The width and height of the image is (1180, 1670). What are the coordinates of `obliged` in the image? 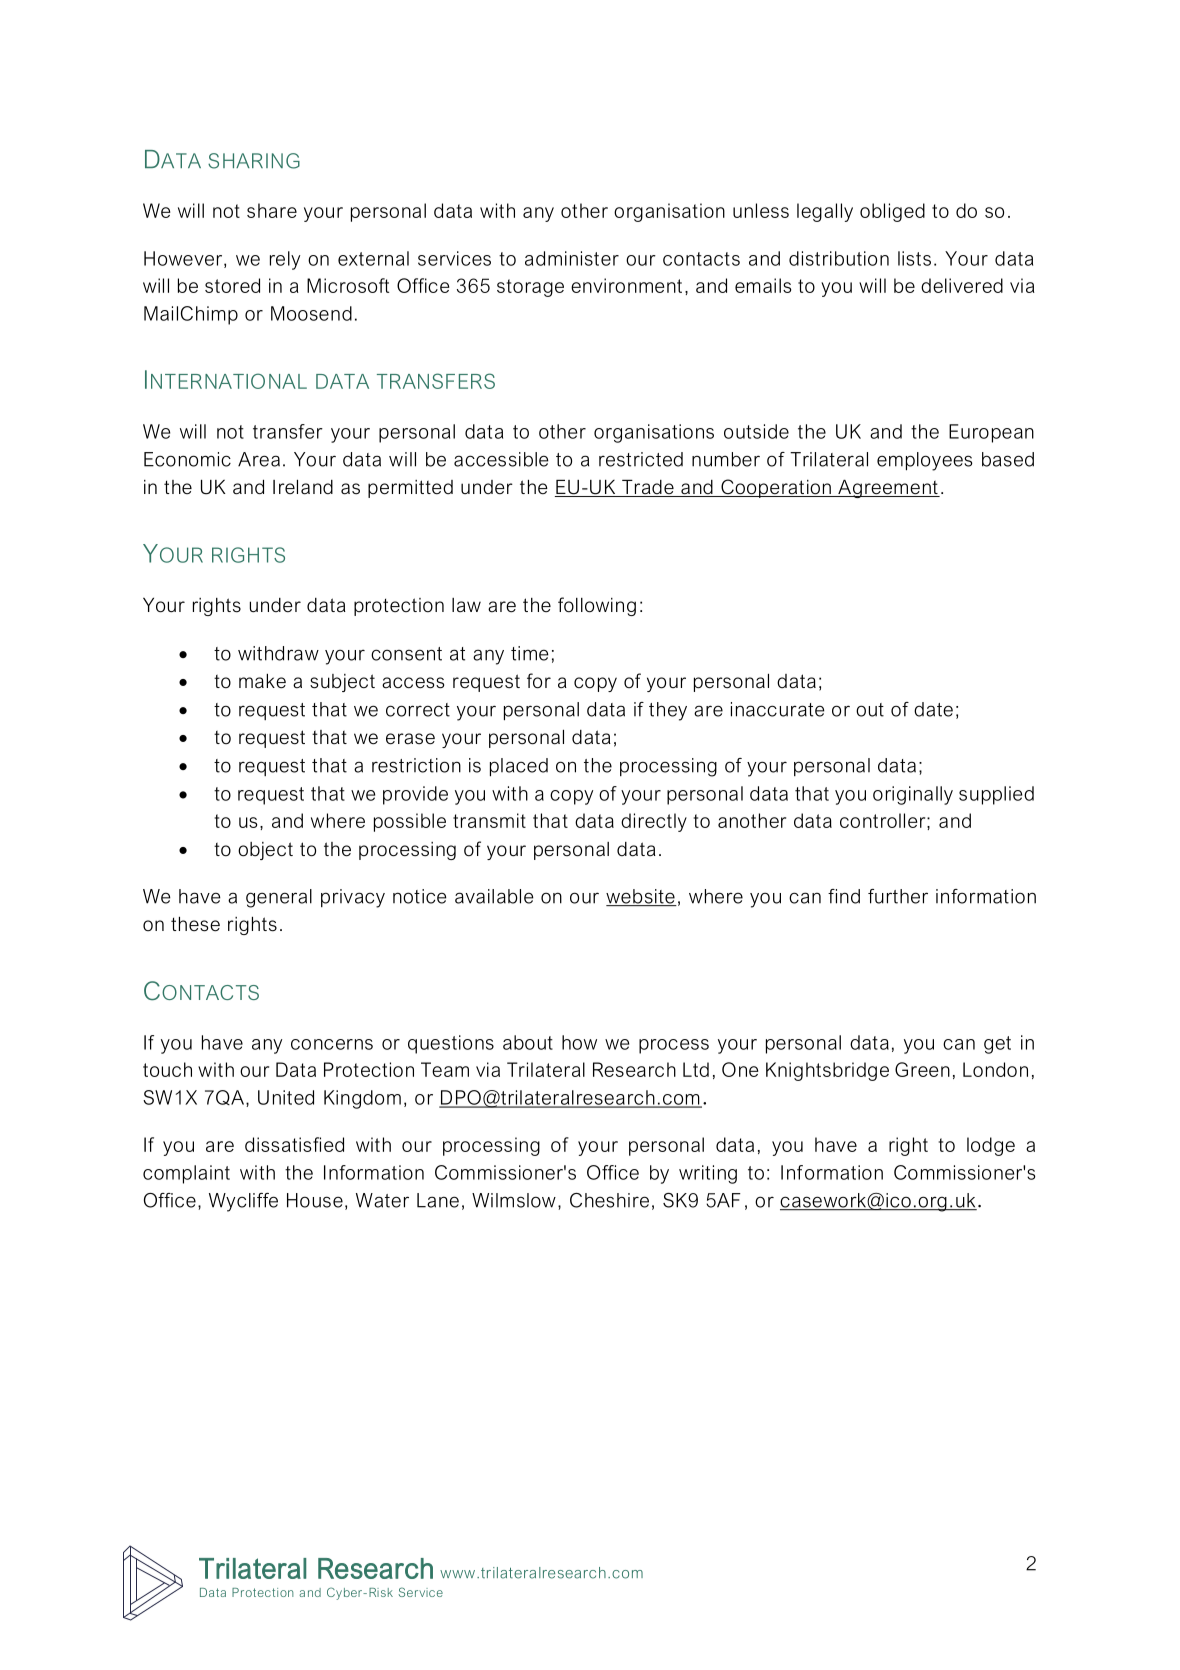 It's located at (892, 212).
